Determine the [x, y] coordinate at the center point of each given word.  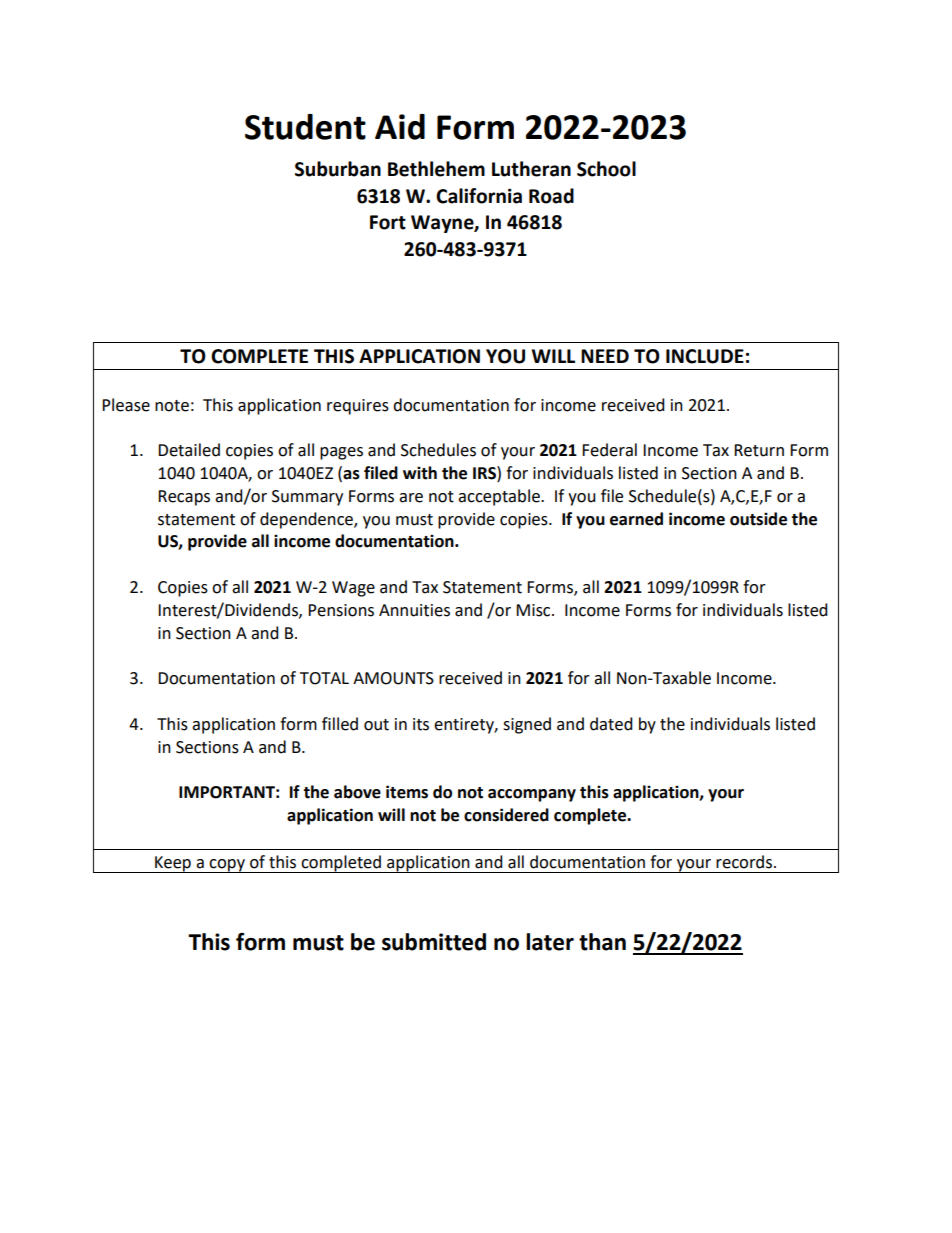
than [602, 942]
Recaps [184, 498]
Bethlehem [436, 169]
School [606, 169]
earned [636, 519]
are [411, 498]
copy [227, 866]
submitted [434, 942]
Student [305, 127]
